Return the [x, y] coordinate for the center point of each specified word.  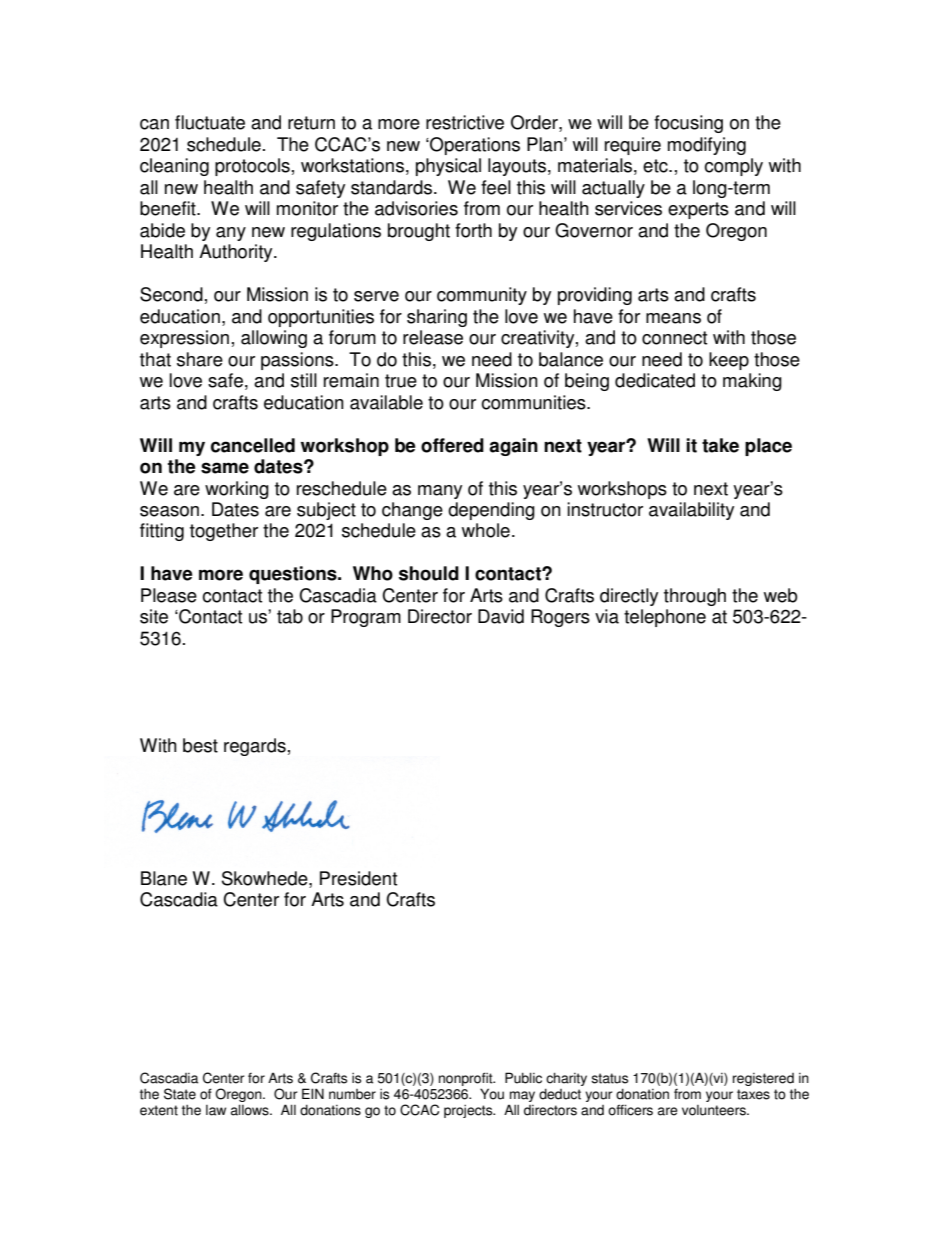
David [501, 616]
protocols [252, 167]
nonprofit [467, 1079]
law [216, 1110]
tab [290, 616]
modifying [707, 146]
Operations [474, 146]
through [695, 597]
